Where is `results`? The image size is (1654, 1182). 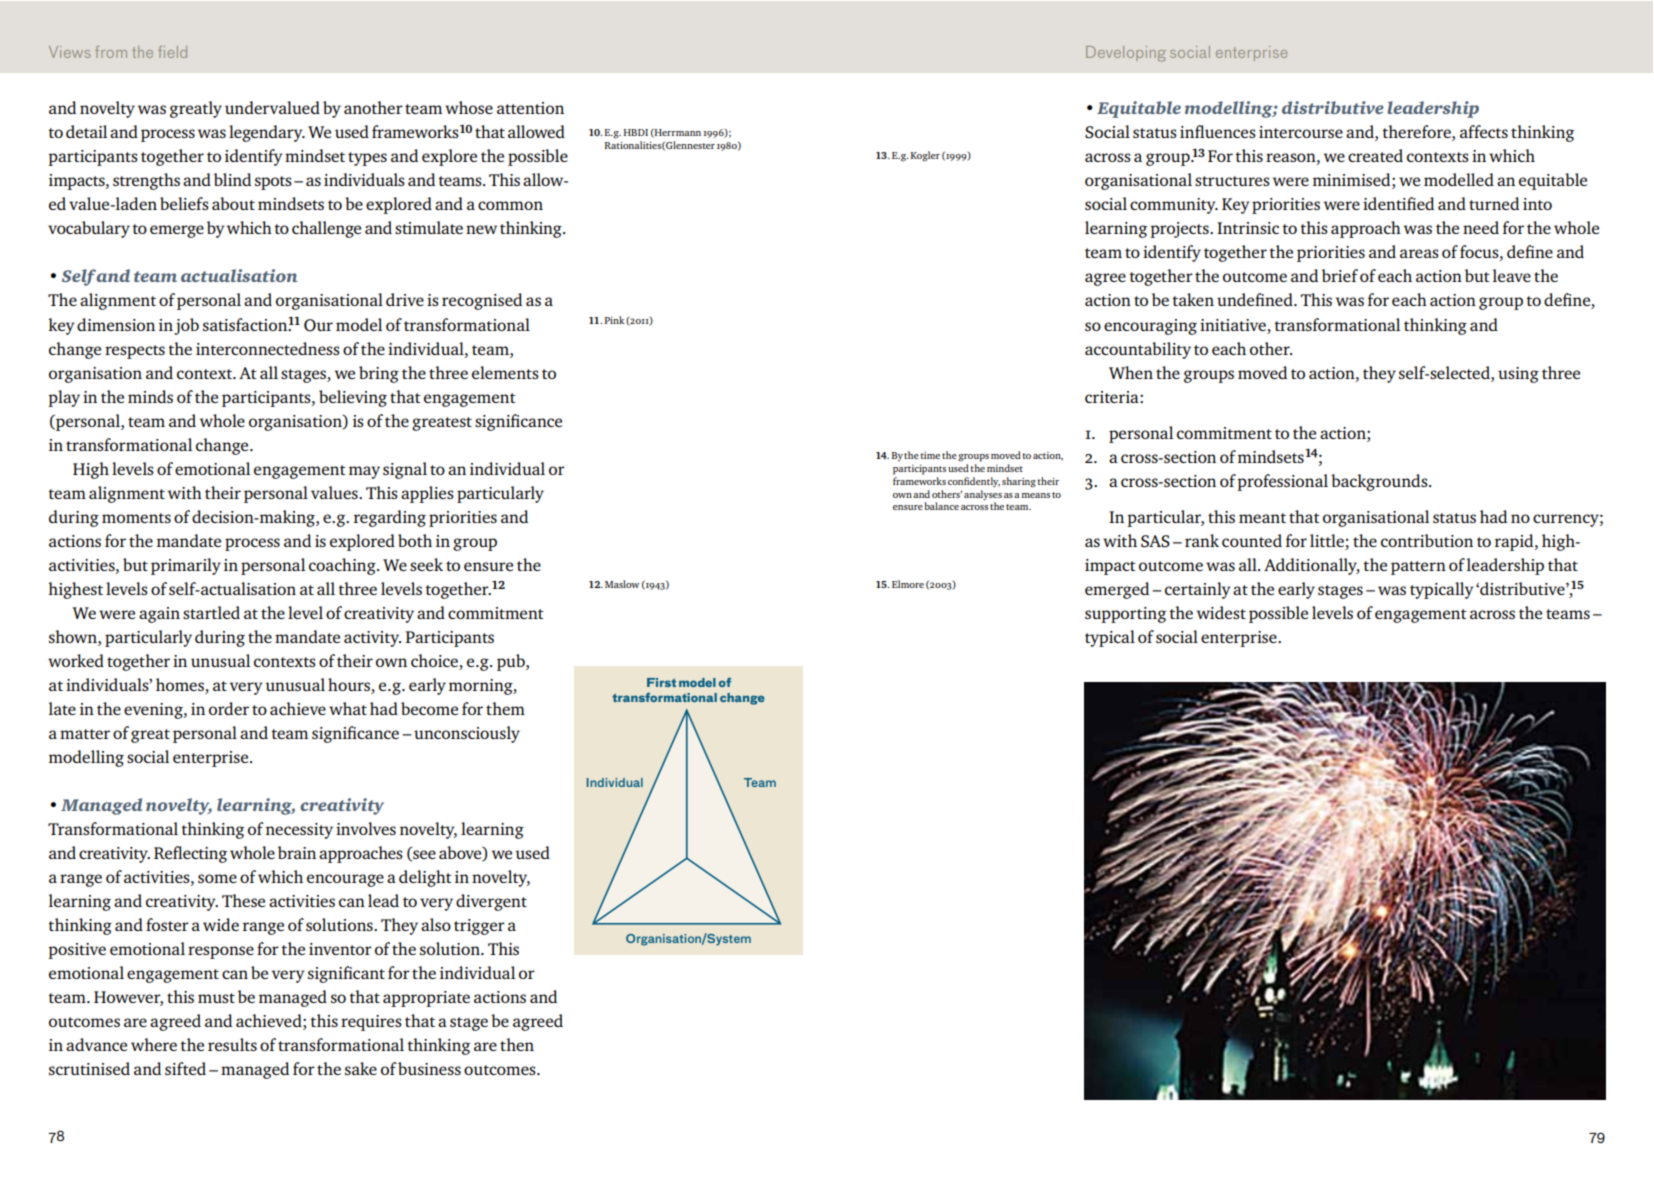
results is located at coordinates (232, 1044).
